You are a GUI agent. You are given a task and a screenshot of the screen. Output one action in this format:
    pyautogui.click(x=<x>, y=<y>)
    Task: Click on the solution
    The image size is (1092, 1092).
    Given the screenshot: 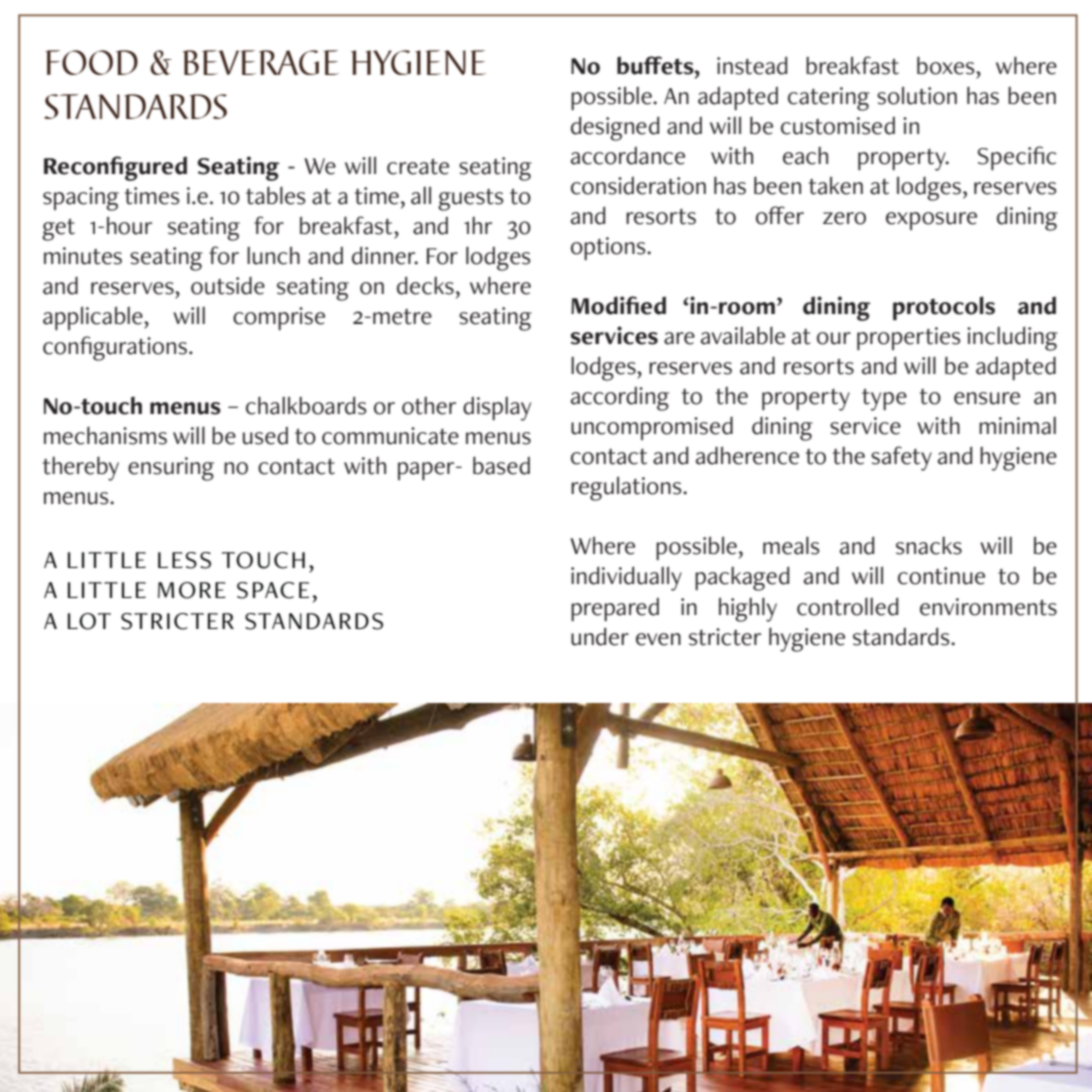 What is the action you would take?
    pyautogui.click(x=917, y=95)
